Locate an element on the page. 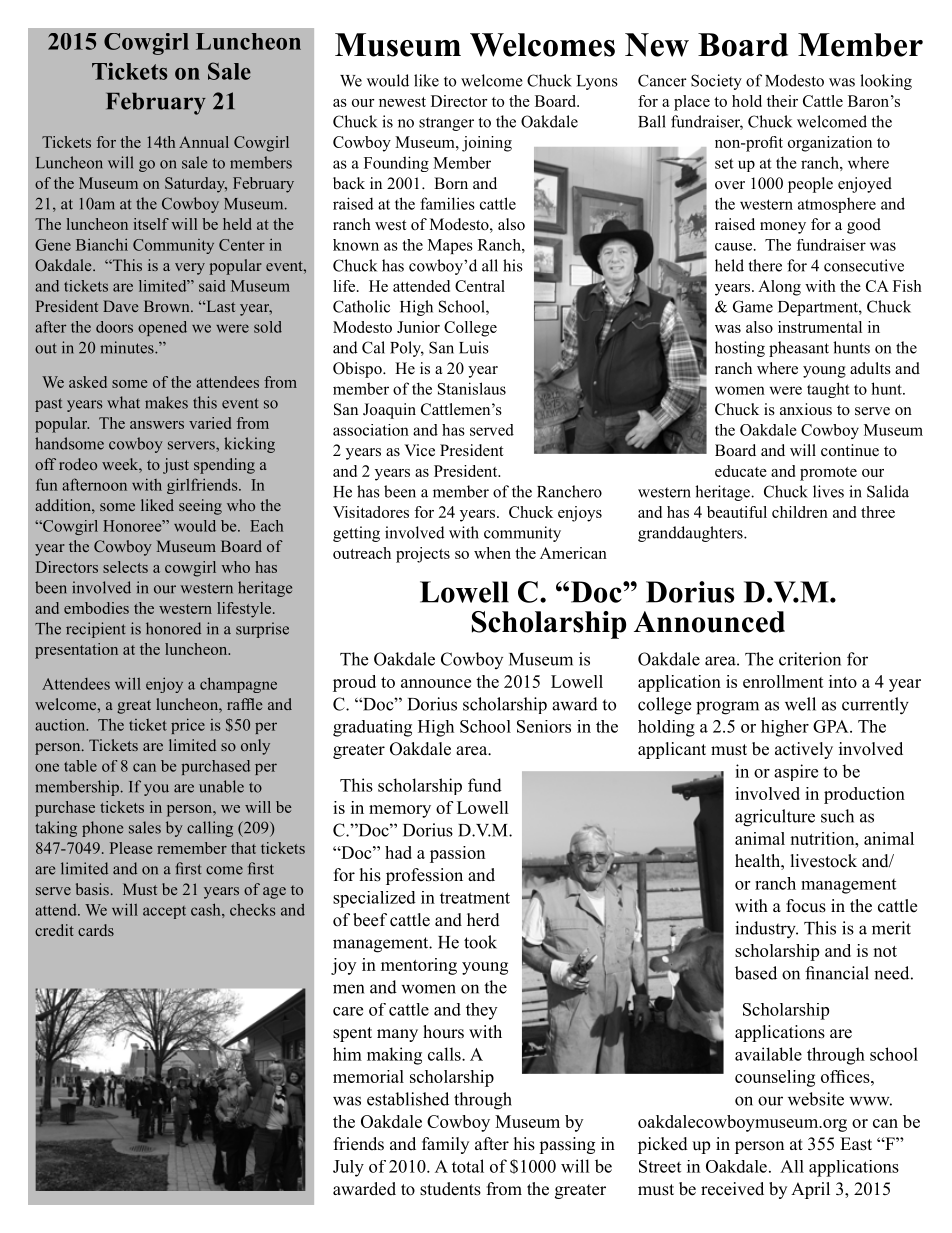  July is located at coordinates (348, 1168).
